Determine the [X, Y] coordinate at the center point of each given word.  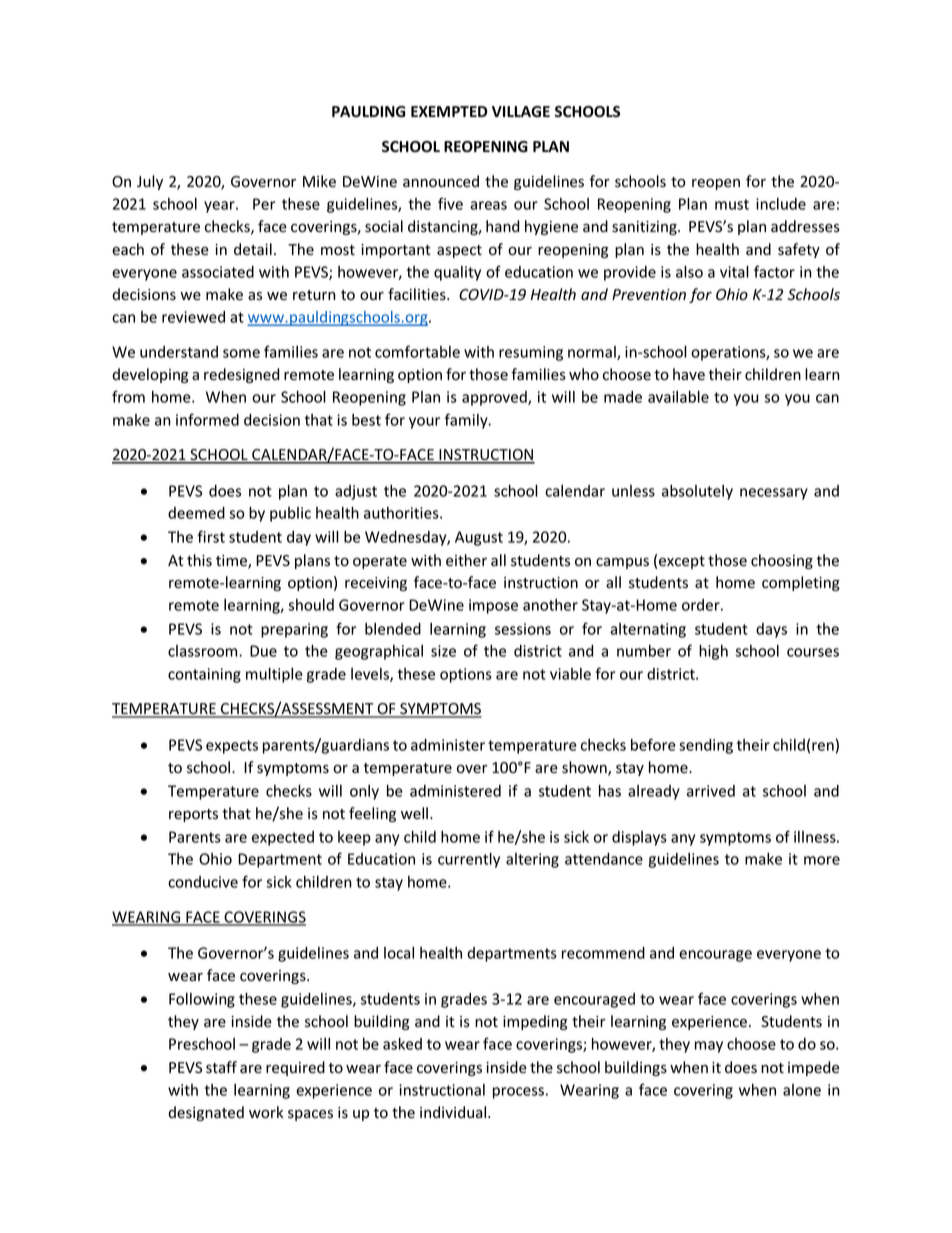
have [689, 374]
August [479, 538]
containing [204, 675]
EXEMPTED [449, 111]
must [732, 204]
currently [469, 860]
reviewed [193, 317]
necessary [774, 494]
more [822, 860]
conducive [203, 882]
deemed [196, 513]
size [443, 651]
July [150, 182]
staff [221, 1067]
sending [706, 746]
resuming [531, 353]
